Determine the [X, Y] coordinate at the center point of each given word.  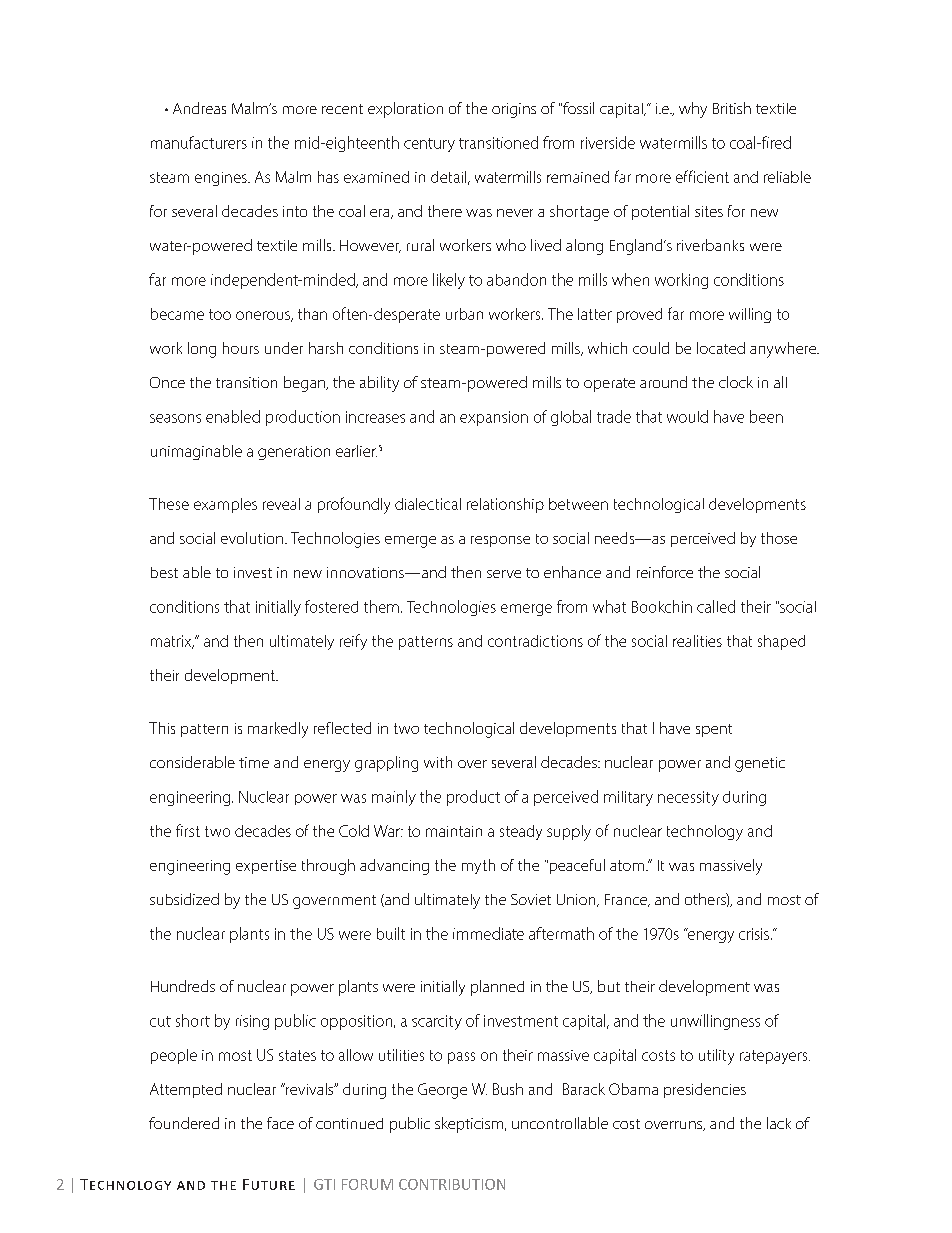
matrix [172, 642]
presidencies [705, 1090]
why [693, 110]
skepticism [470, 1125]
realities [697, 641]
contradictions [535, 641]
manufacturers [199, 142]
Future [269, 1184]
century [429, 145]
